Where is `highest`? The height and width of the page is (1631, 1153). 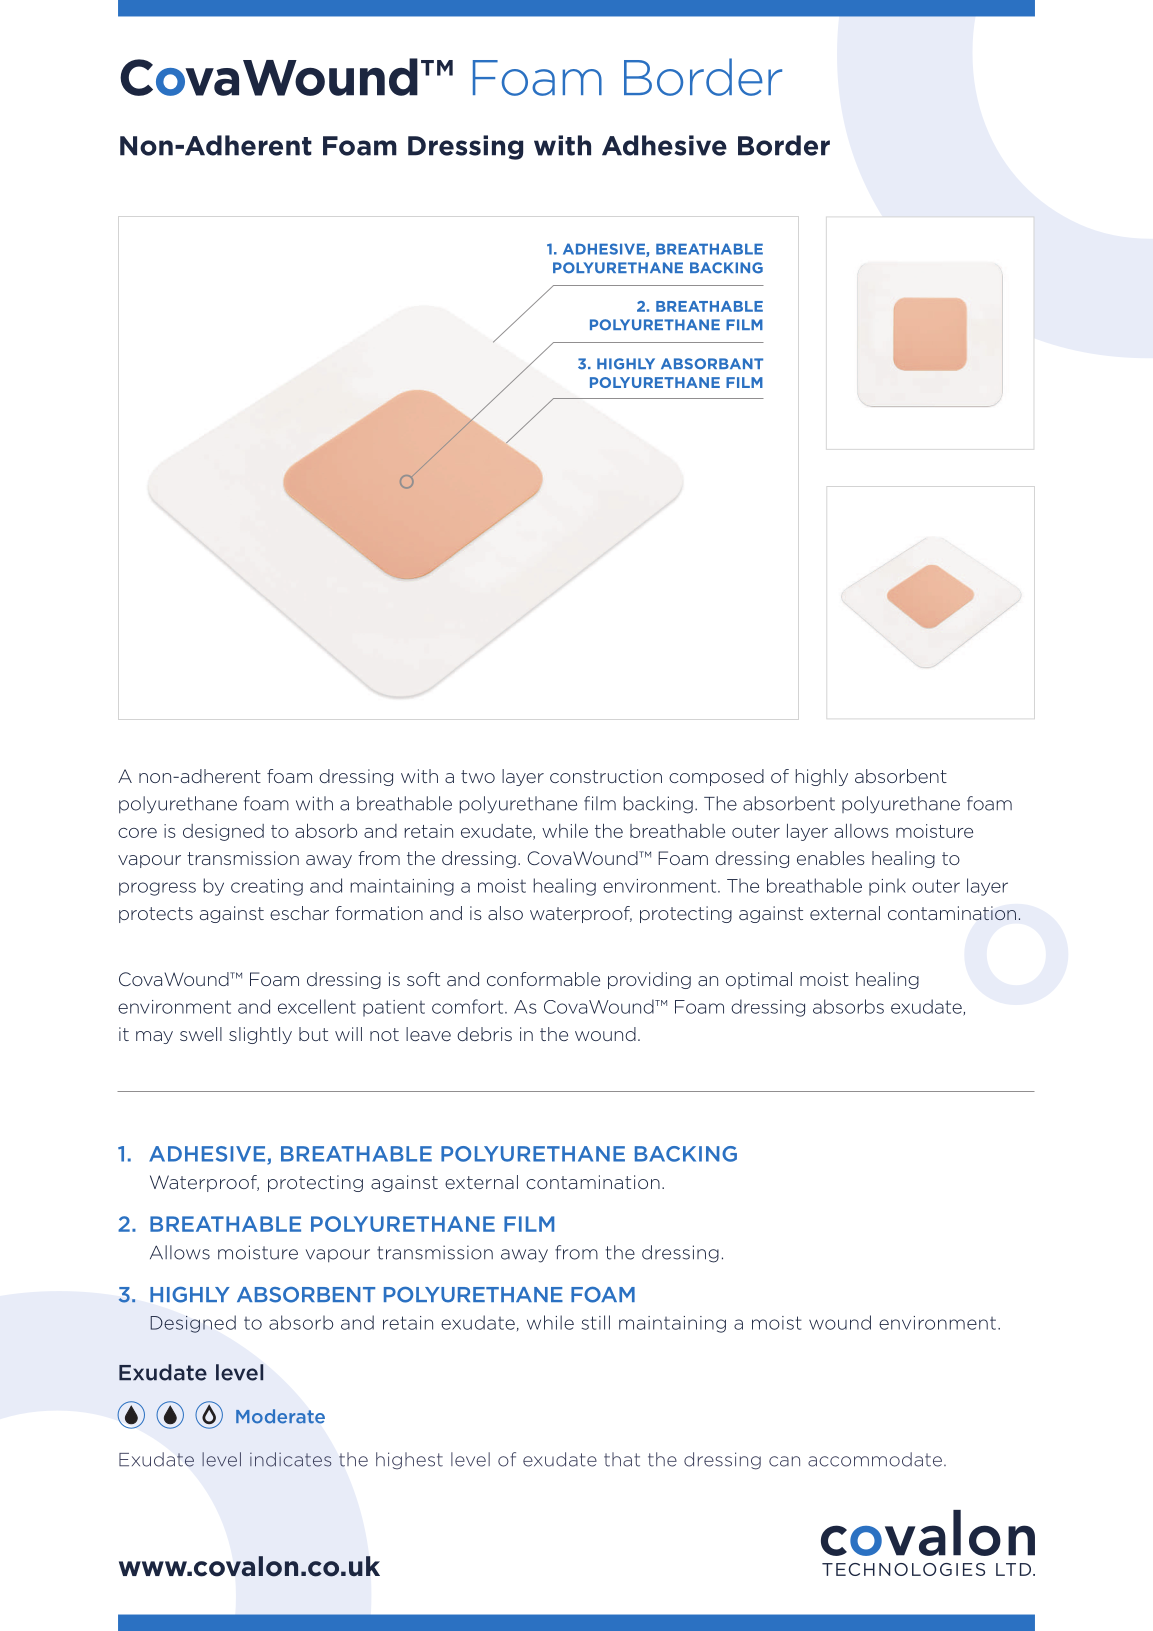
highest is located at coordinates (409, 1461).
